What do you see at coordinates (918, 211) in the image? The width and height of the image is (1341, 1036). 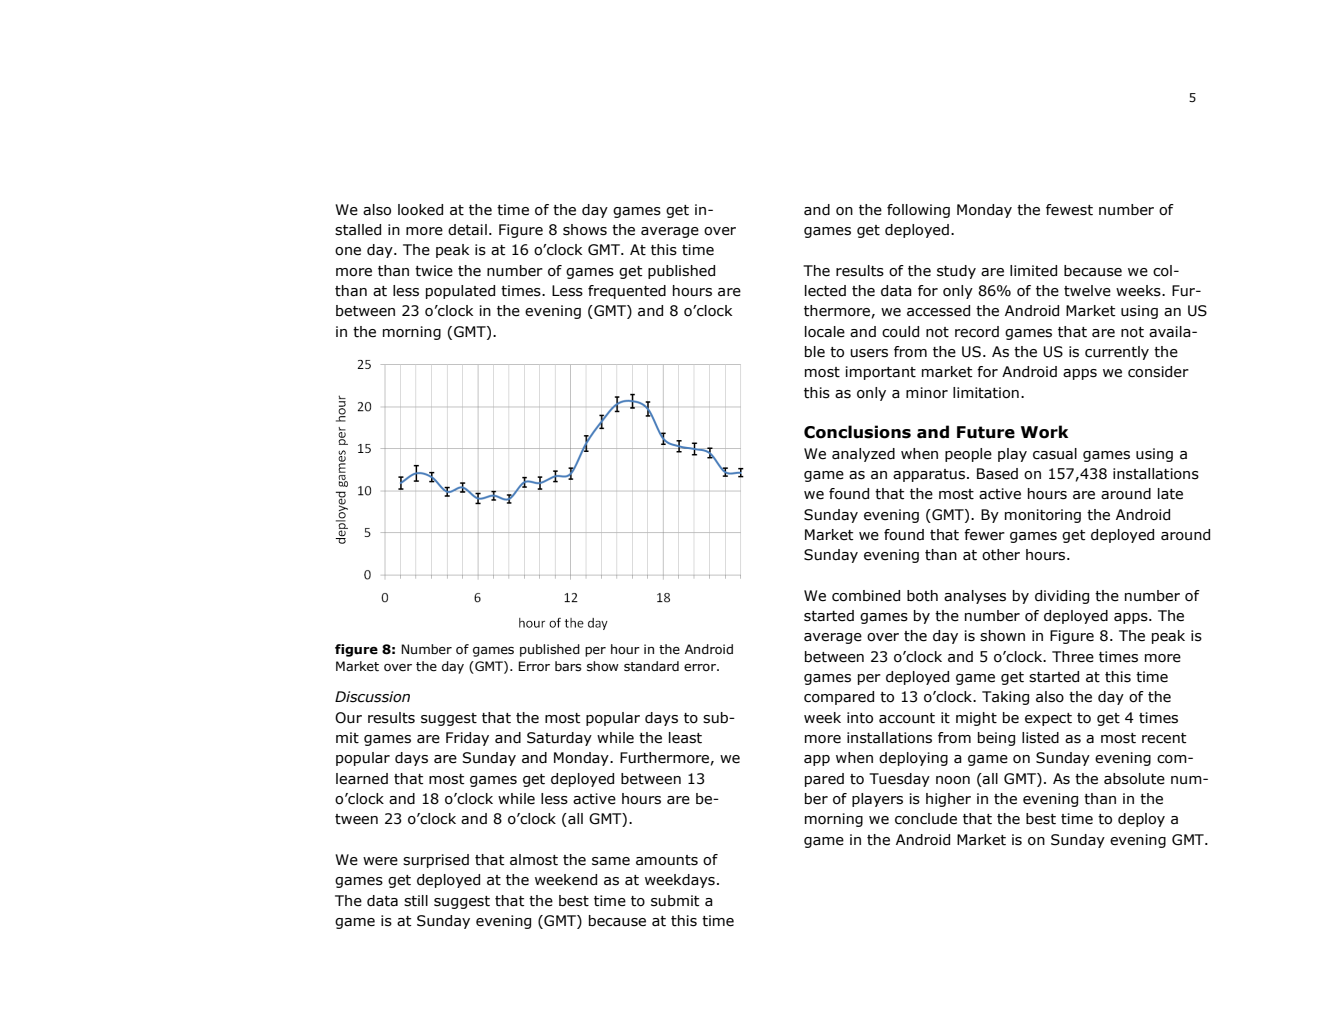 I see `following` at bounding box center [918, 211].
